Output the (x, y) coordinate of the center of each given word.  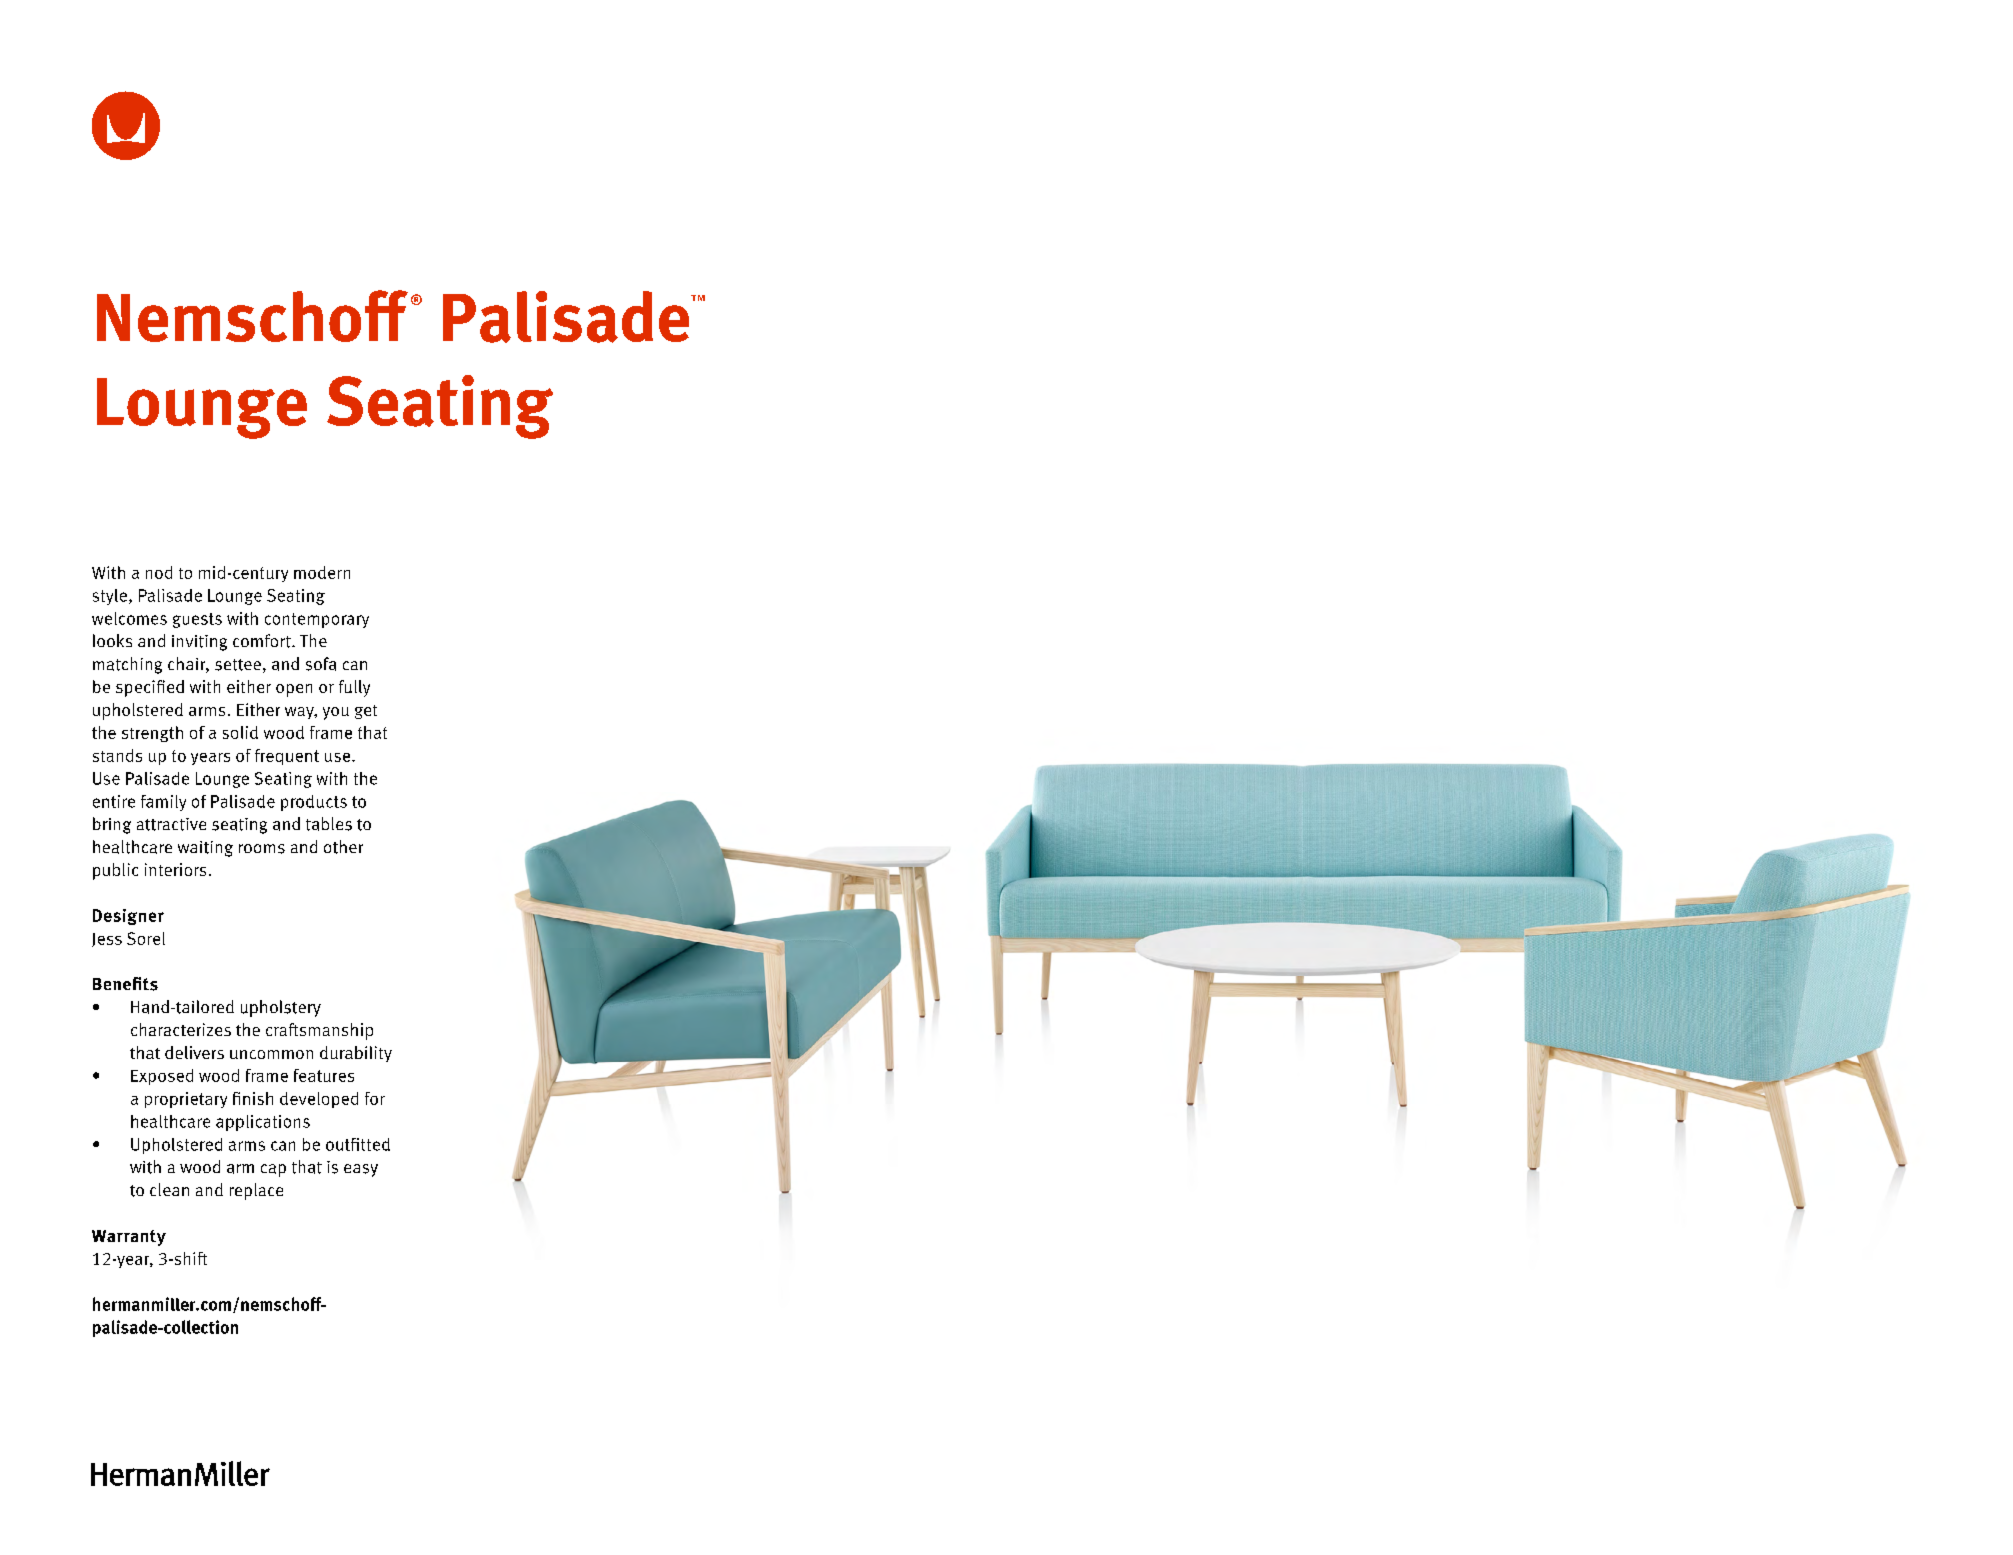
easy (361, 1170)
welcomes (129, 618)
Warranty (129, 1238)
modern (322, 572)
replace (256, 1191)
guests (197, 620)
